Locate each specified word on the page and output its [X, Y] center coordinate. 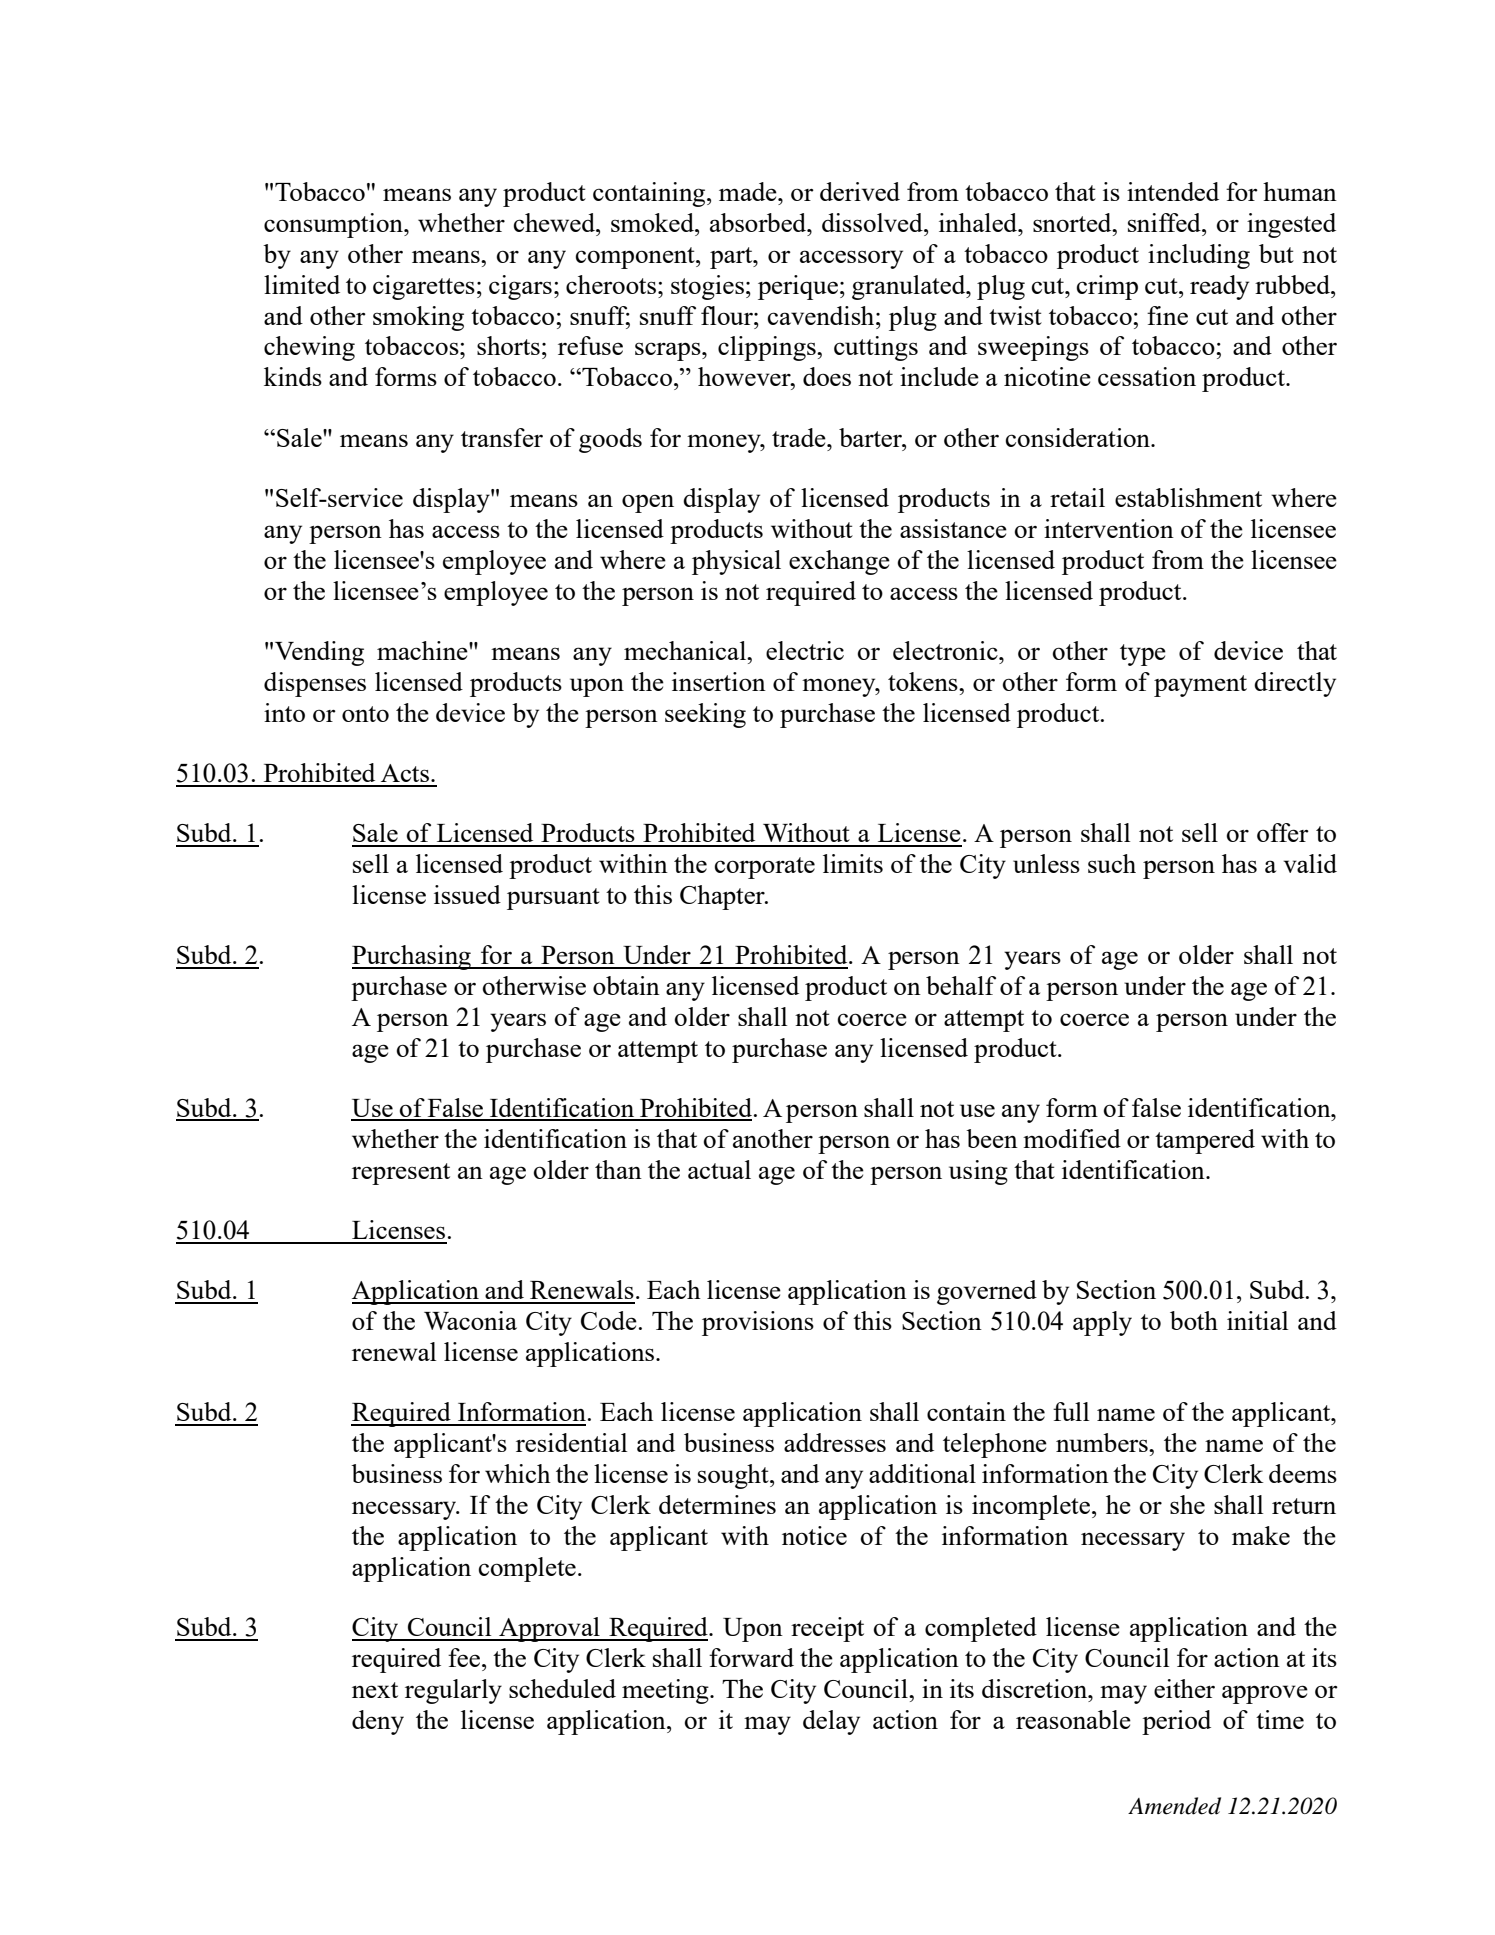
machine [423, 650]
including [1199, 256]
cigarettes [424, 287]
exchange [839, 562]
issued [467, 894]
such [1112, 863]
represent [401, 1174]
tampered [1205, 1141]
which [518, 1473]
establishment [1188, 497]
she [1187, 1504]
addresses [835, 1442]
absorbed [759, 222]
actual [719, 1169]
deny [378, 1722]
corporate [765, 868]
